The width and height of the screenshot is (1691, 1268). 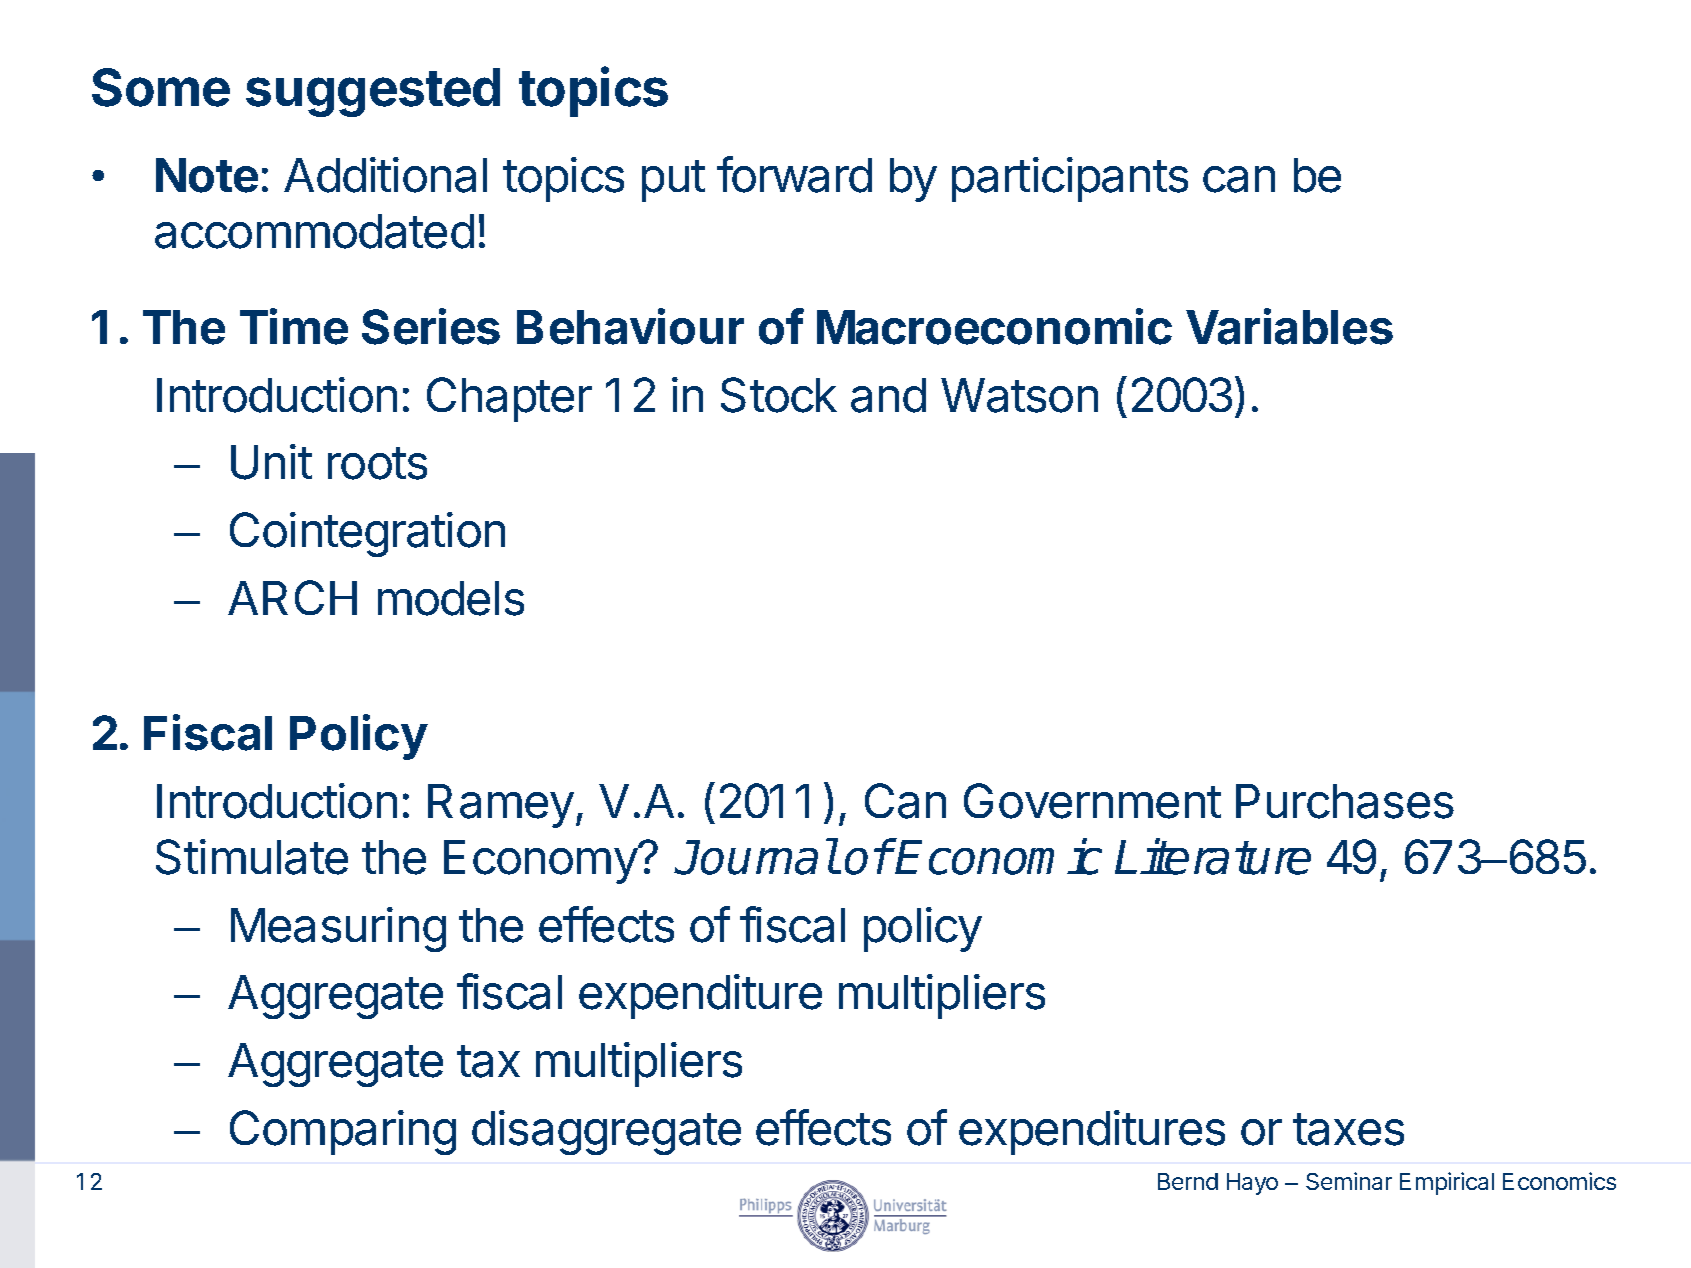 What do you see at coordinates (794, 174) in the screenshot?
I see `forward` at bounding box center [794, 174].
